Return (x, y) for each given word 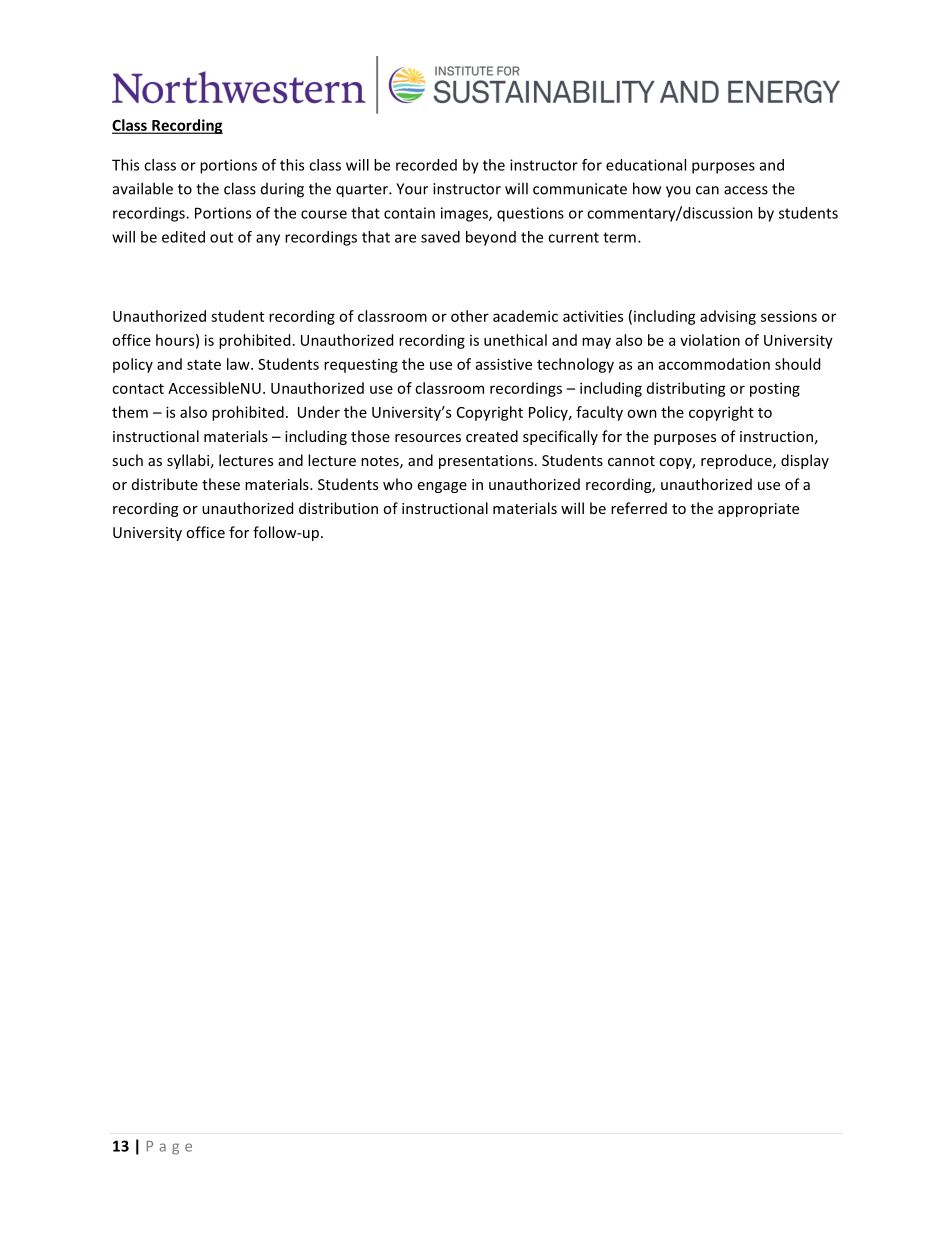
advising (728, 317)
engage (442, 487)
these (221, 484)
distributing (686, 389)
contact (138, 389)
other (470, 316)
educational (646, 165)
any (268, 240)
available (143, 188)
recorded (426, 165)
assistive (504, 364)
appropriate (758, 510)
